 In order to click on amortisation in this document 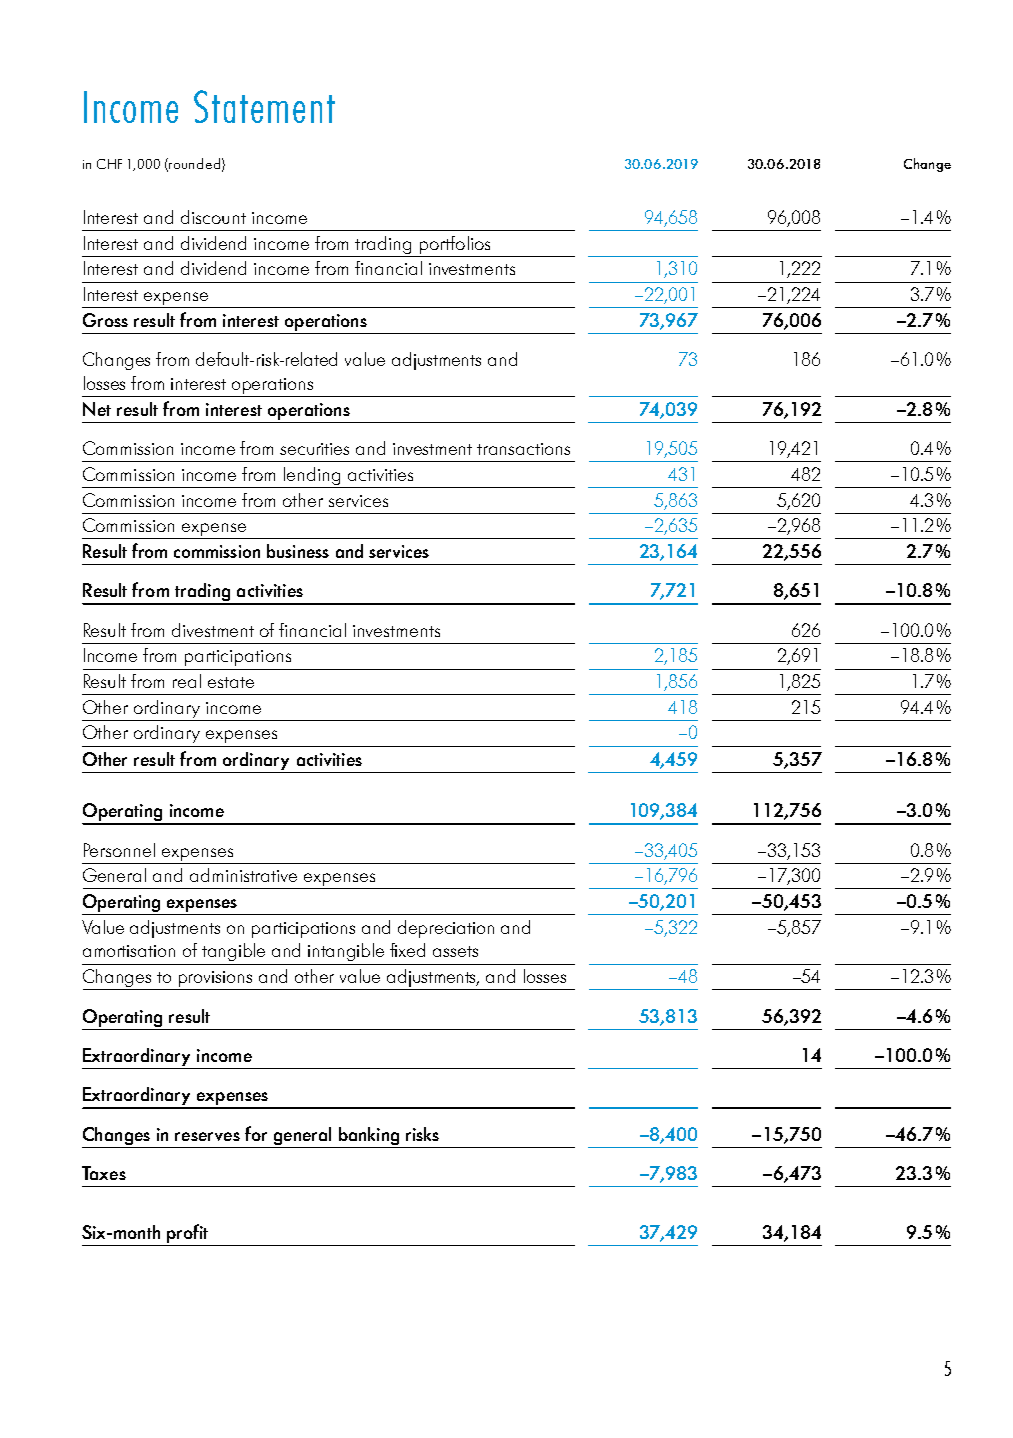, I will do `click(129, 951)`.
